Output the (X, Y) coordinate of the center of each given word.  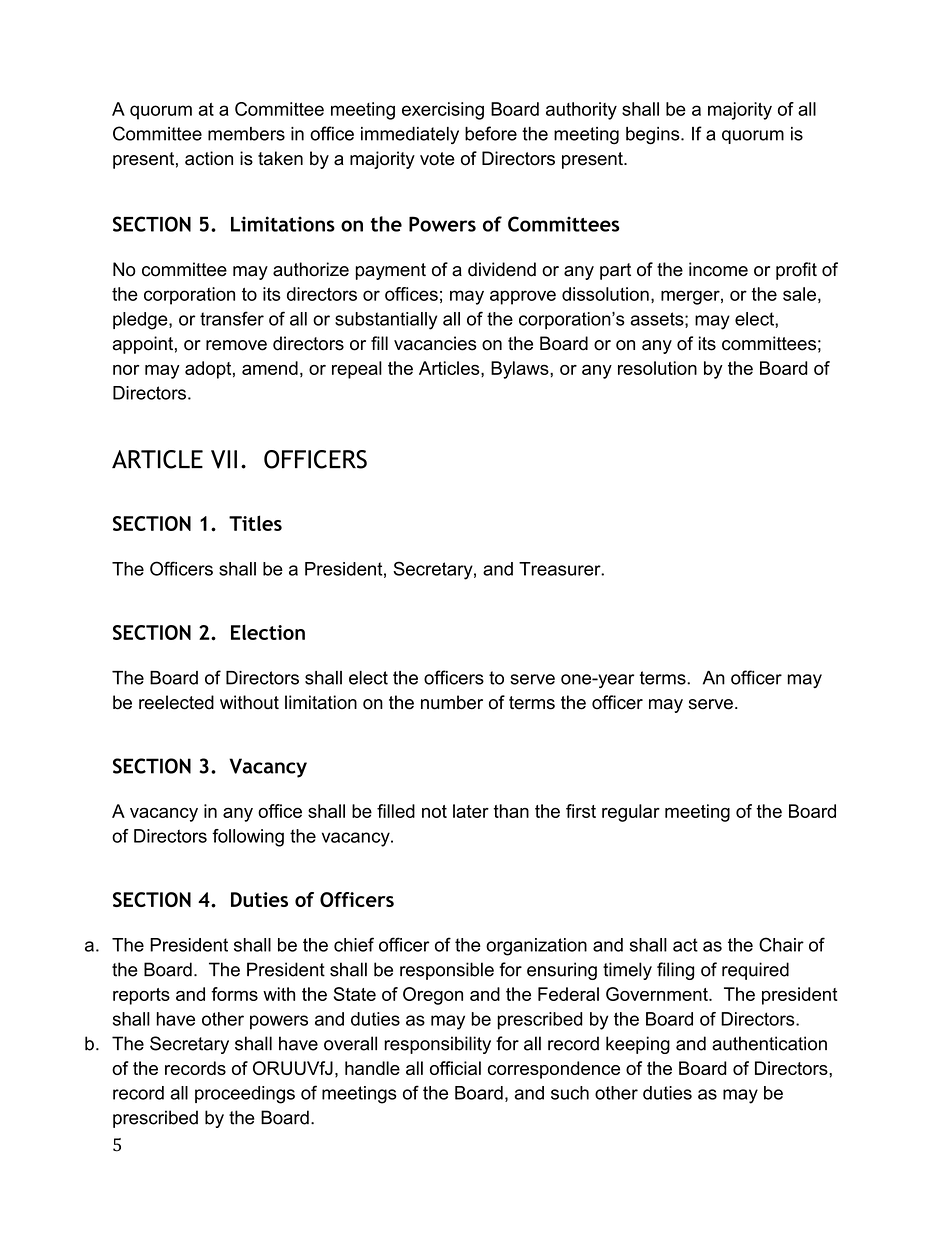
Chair (781, 944)
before (491, 133)
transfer (232, 318)
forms (234, 994)
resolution (657, 368)
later (471, 811)
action (209, 158)
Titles (255, 523)
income (718, 269)
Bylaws (521, 370)
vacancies (435, 343)
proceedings (245, 1095)
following (248, 838)
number (452, 702)
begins (654, 136)
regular (631, 813)
